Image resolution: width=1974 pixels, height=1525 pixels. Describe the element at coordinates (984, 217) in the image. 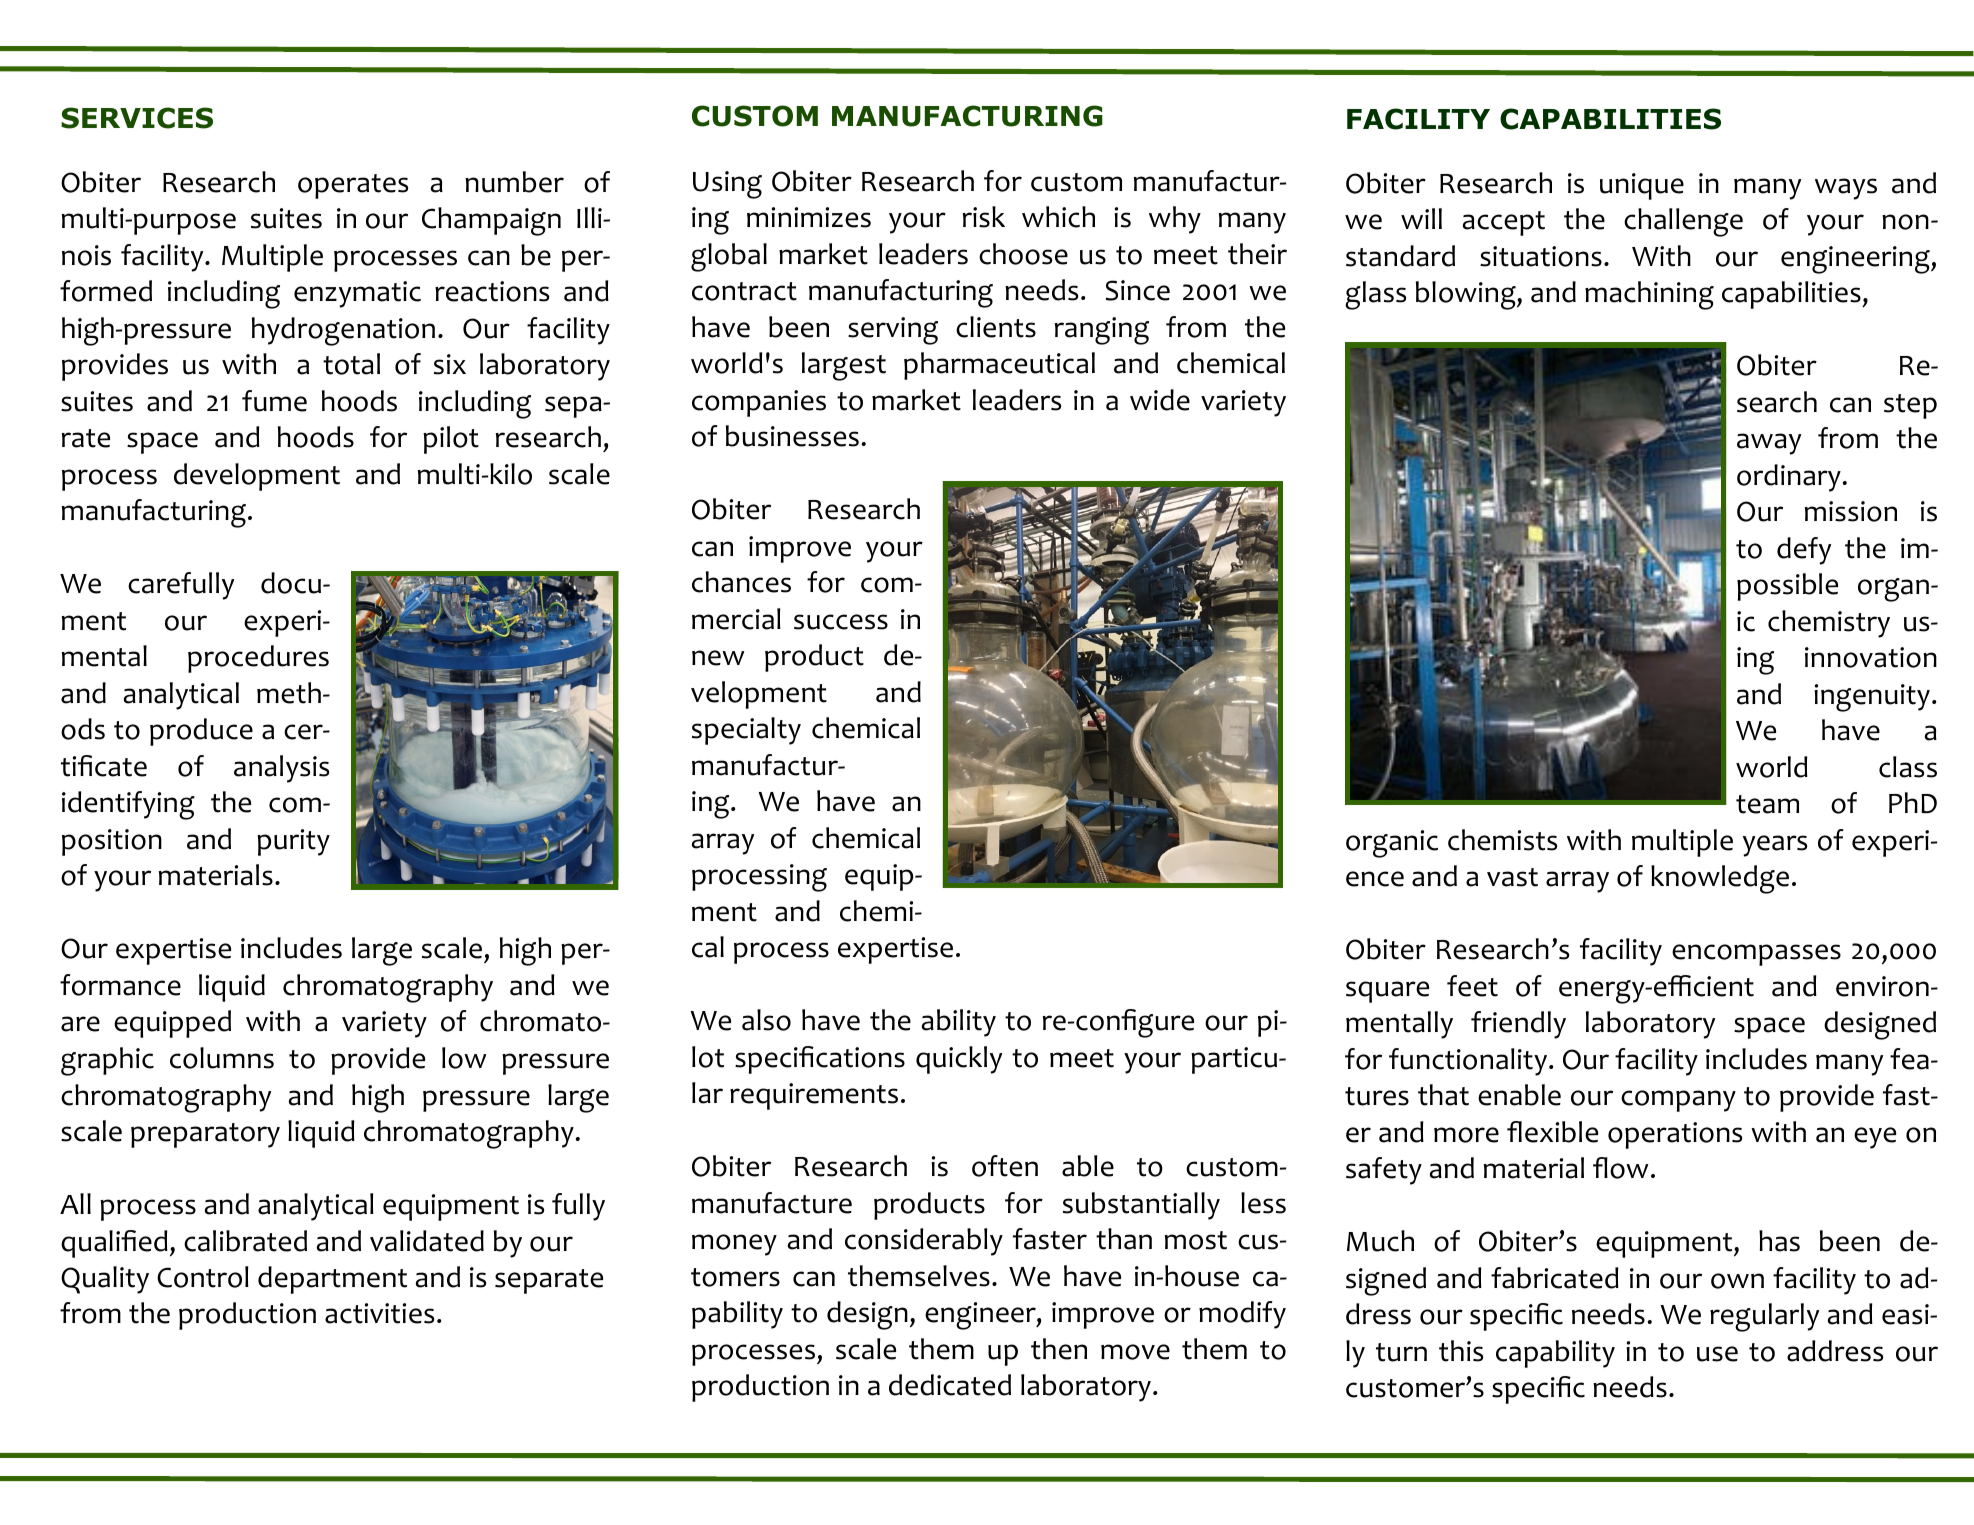

I see `risk` at that location.
